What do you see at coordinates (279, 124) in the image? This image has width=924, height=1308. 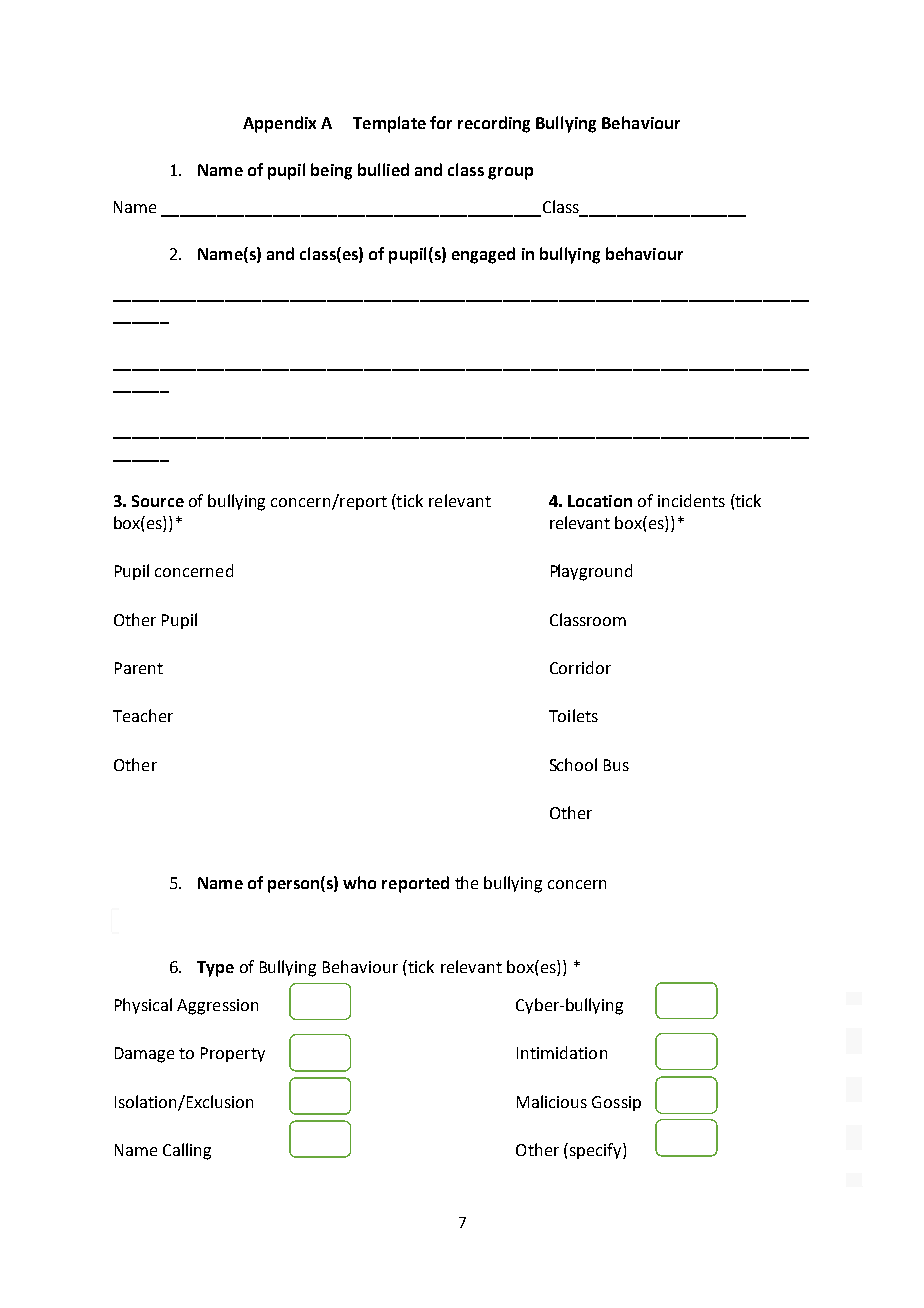 I see `Appendix` at bounding box center [279, 124].
